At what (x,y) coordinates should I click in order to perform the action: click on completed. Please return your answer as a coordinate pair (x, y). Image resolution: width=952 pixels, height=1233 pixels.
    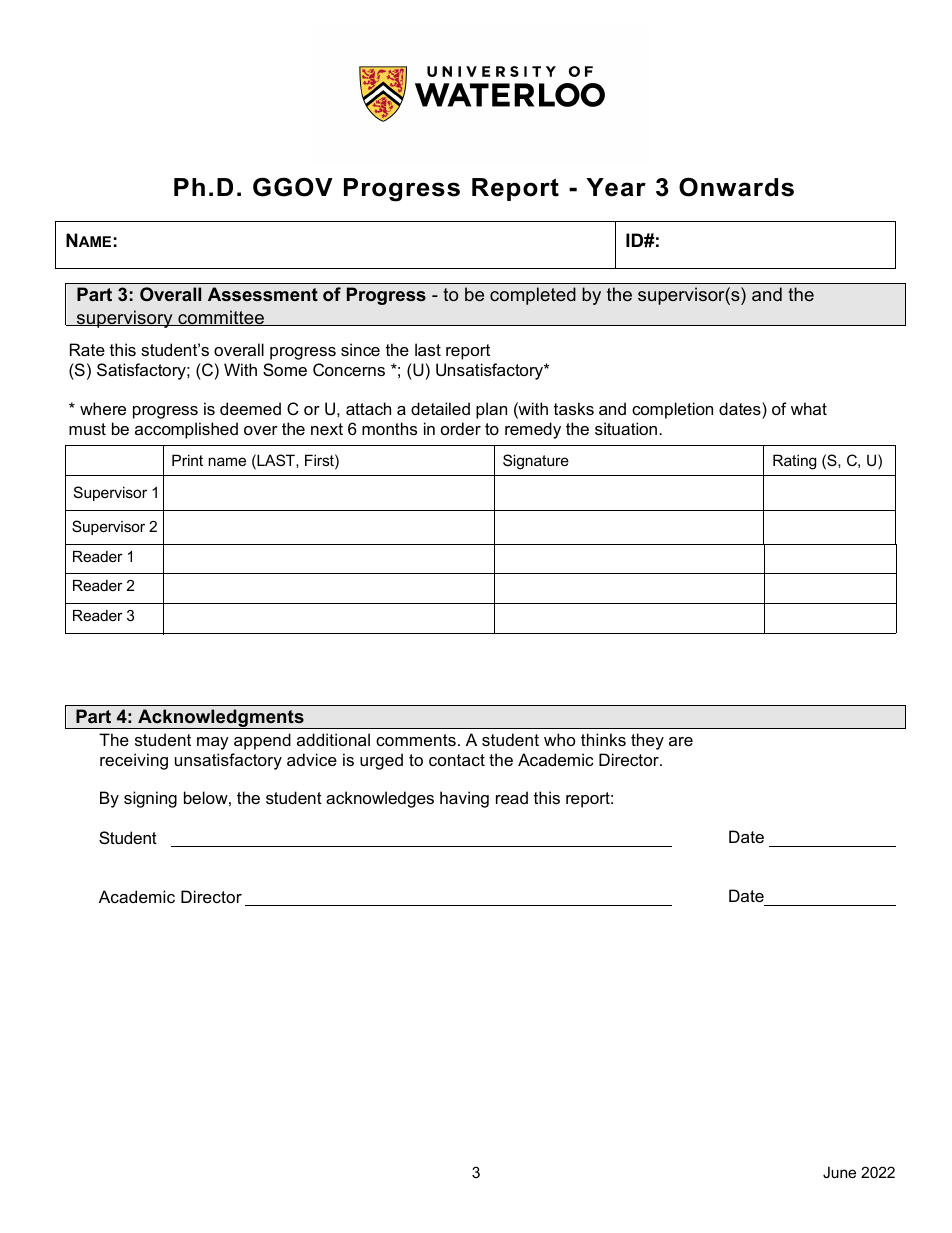
    Looking at the image, I should click on (533, 296).
